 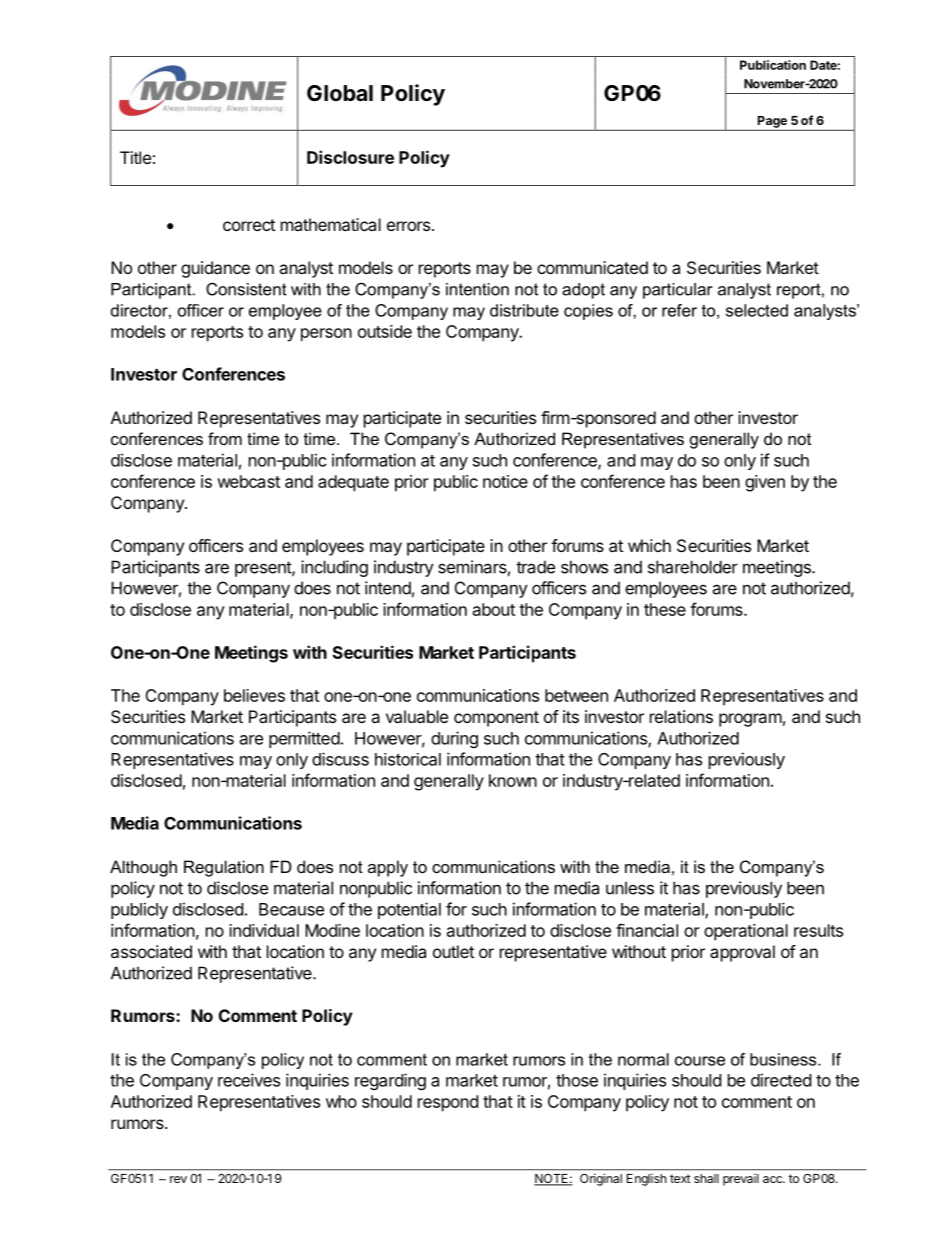 I want to click on prevail, so click(x=741, y=1180).
